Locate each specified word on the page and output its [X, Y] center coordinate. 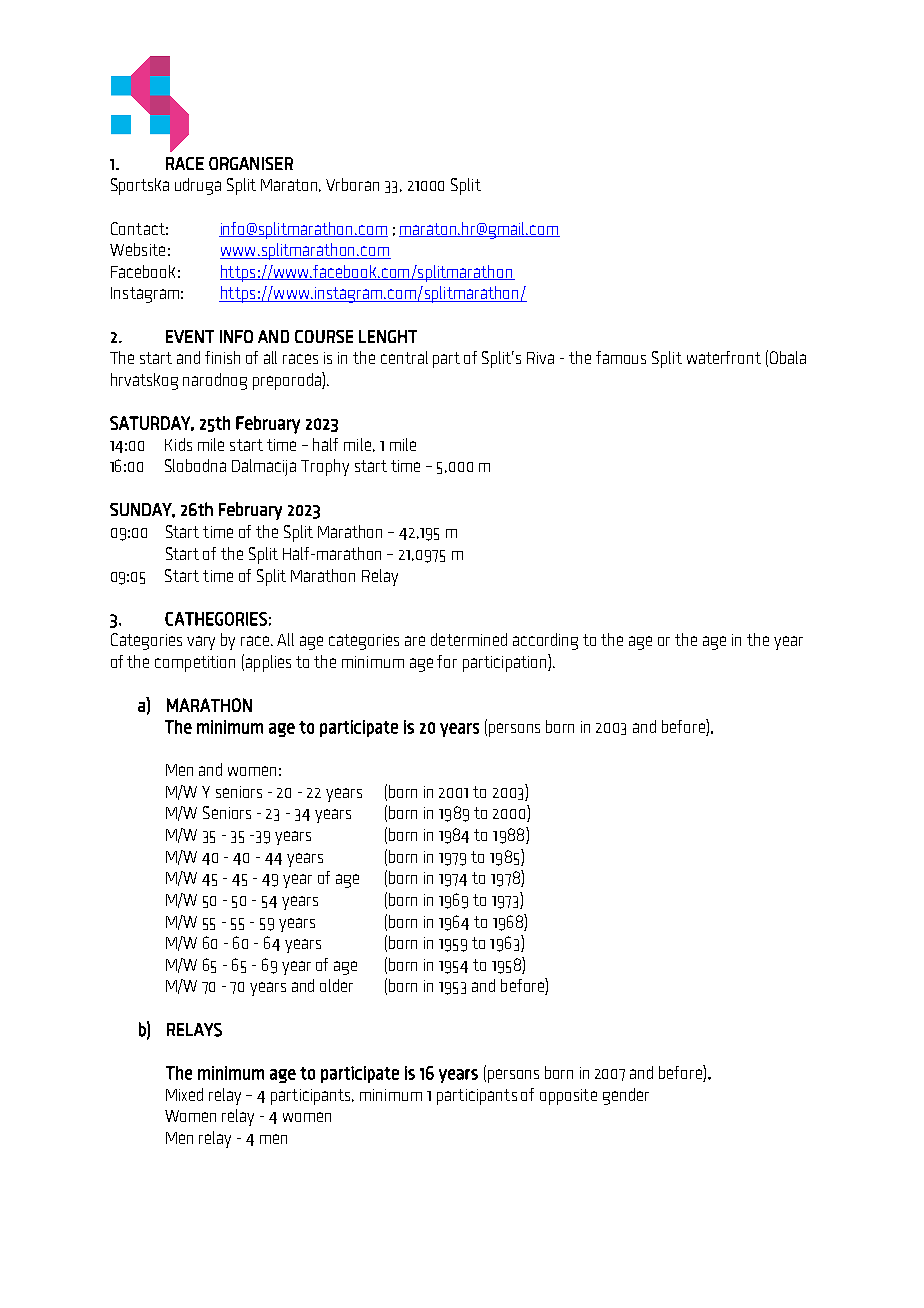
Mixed [184, 1094]
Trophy [325, 467]
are [415, 641]
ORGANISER [251, 163]
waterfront [724, 357]
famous [621, 357]
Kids [178, 444]
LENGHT [388, 336]
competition [195, 664]
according [545, 641]
